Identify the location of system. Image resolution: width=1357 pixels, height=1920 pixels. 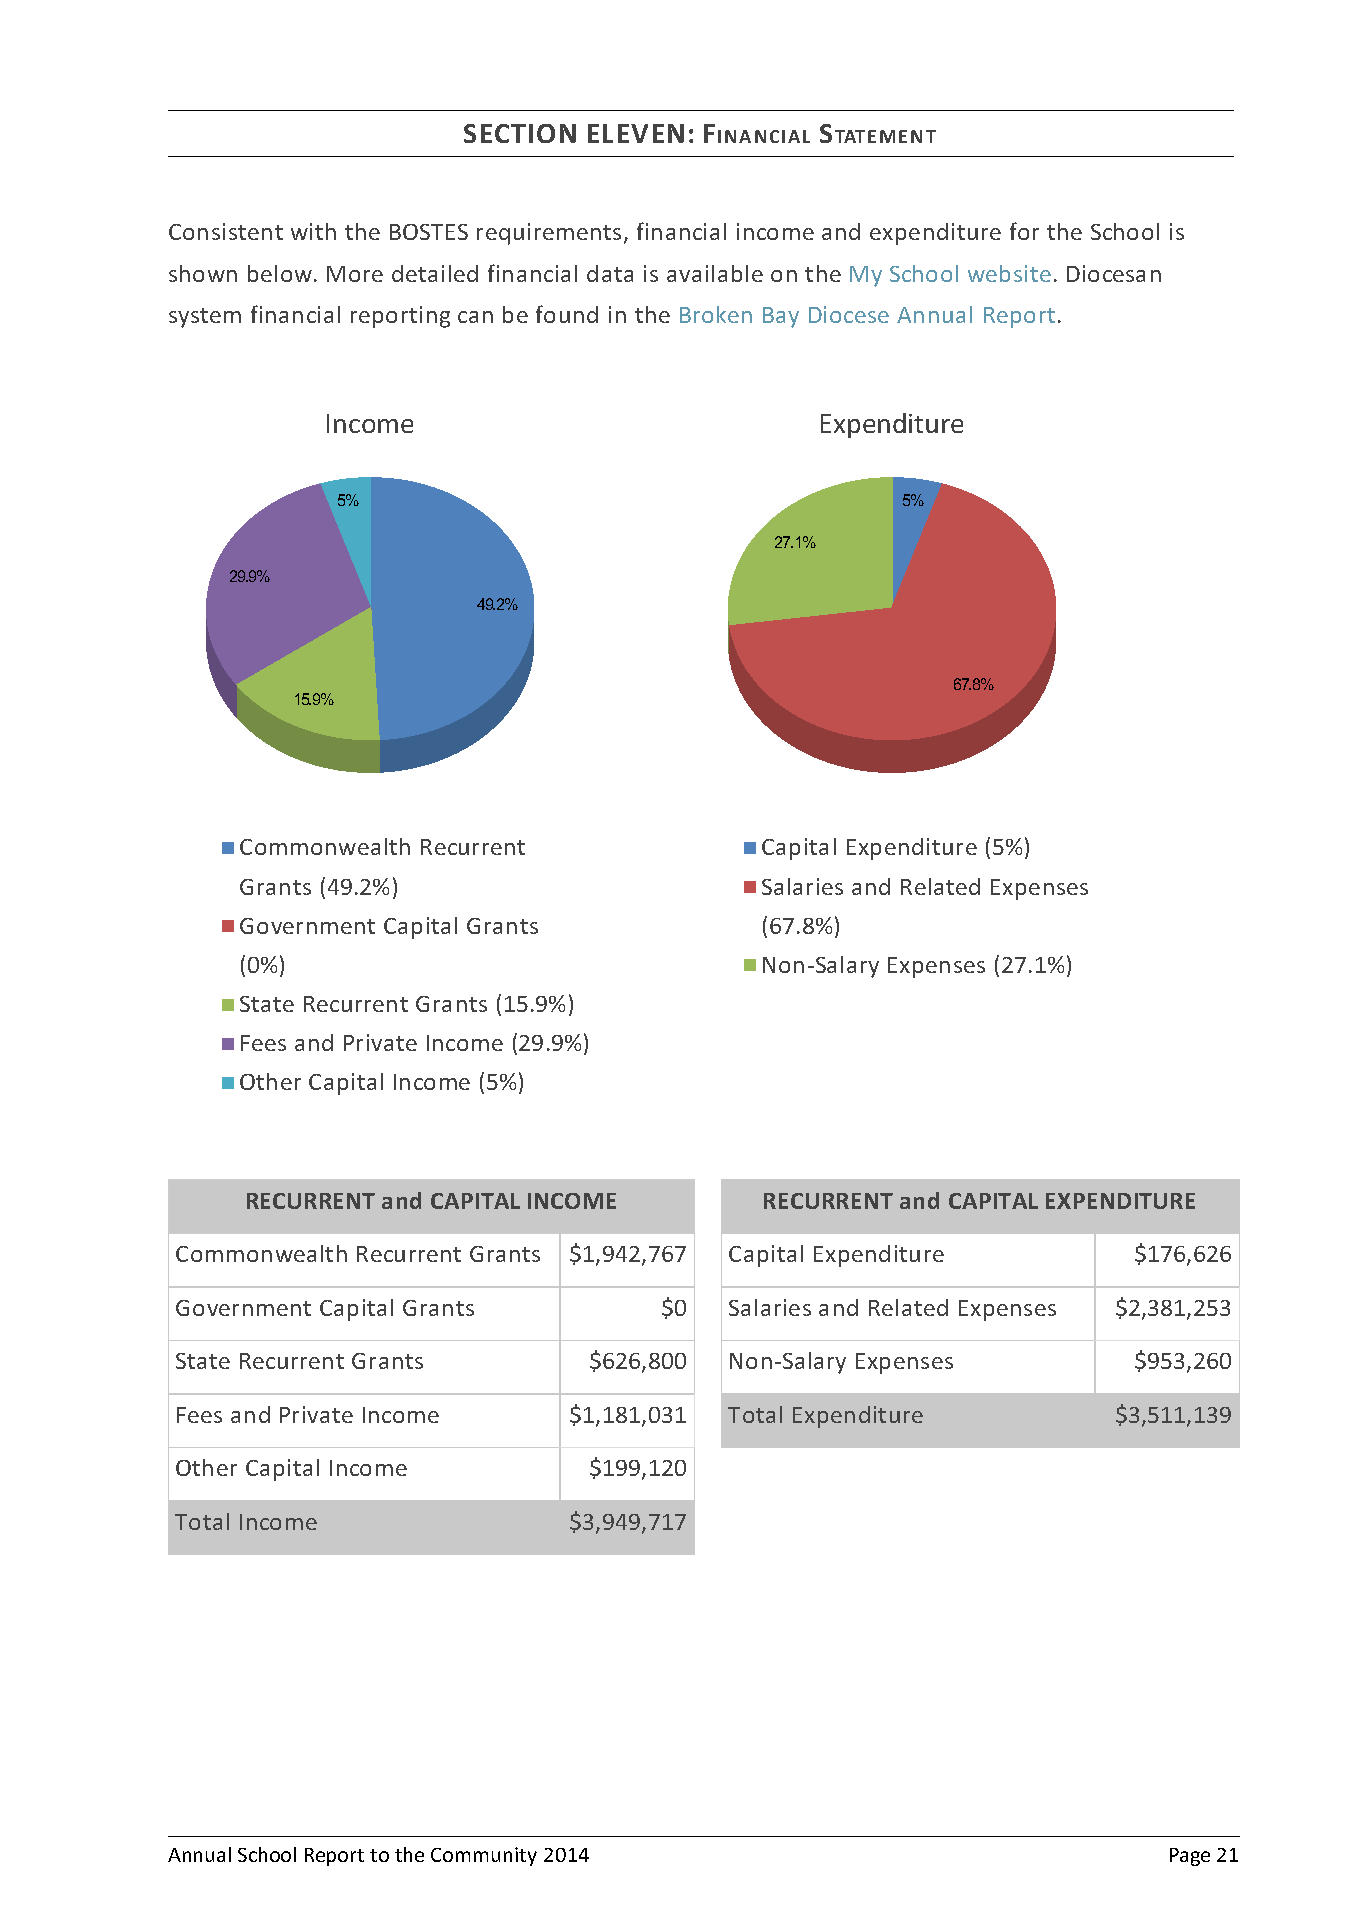
(205, 318).
